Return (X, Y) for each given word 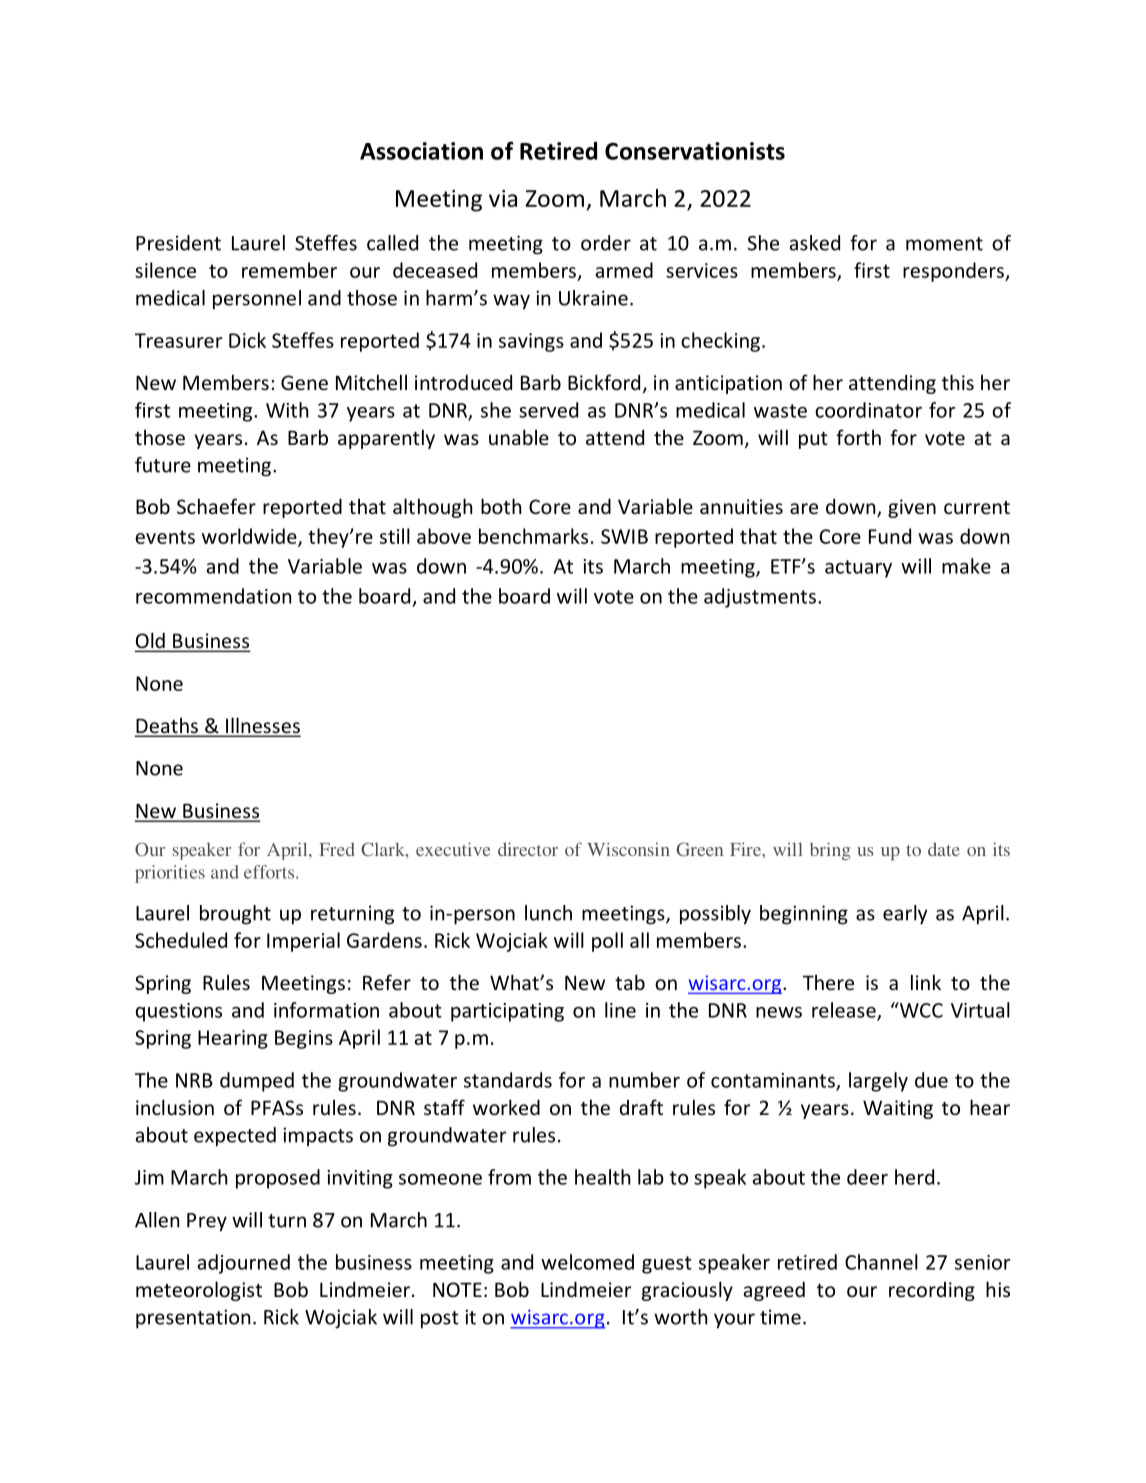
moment (944, 244)
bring (830, 851)
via (503, 198)
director (528, 849)
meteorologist (199, 1291)
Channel (881, 1262)
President (178, 243)
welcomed (587, 1262)
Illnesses (262, 726)
